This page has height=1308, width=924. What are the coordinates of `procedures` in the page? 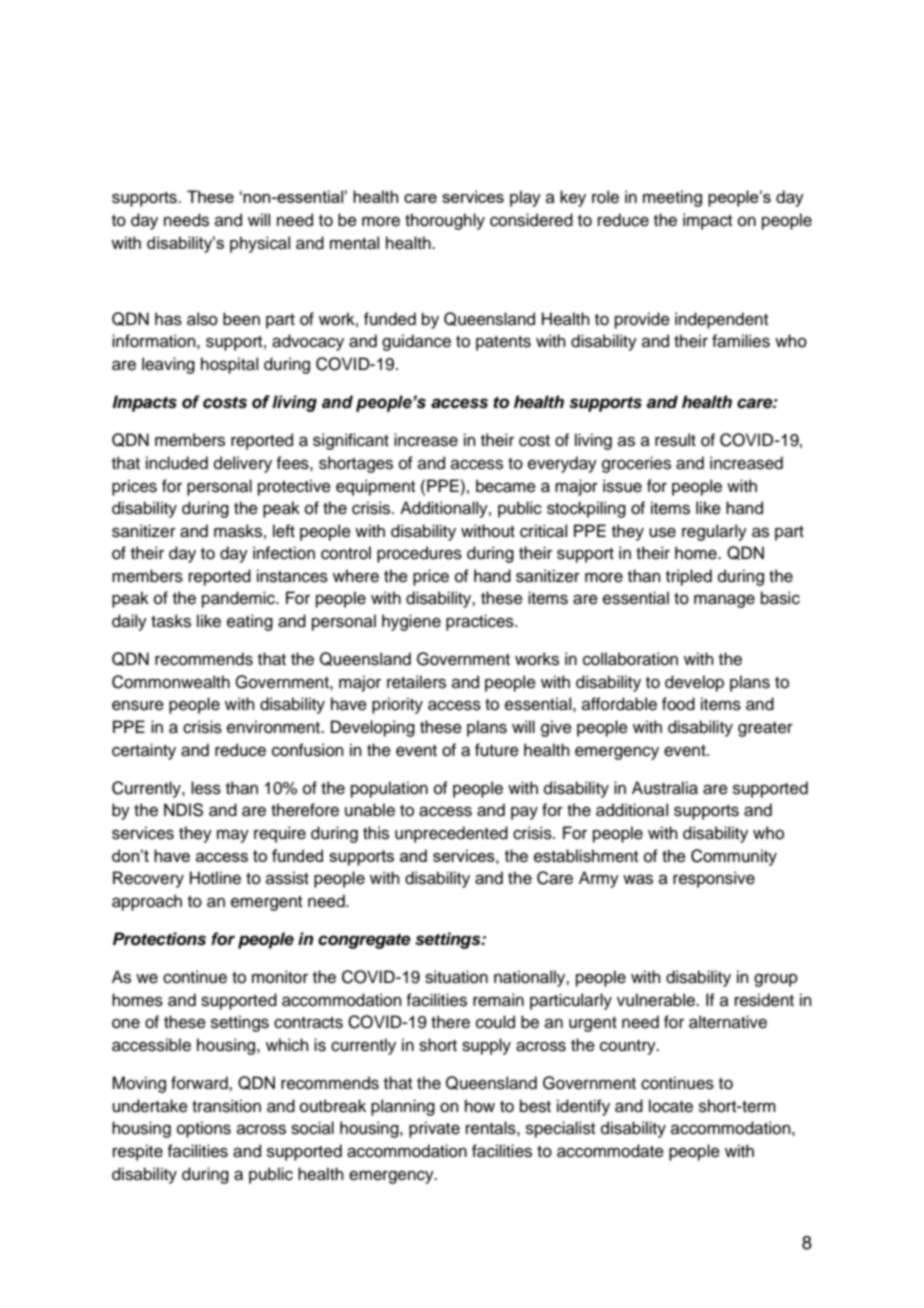 It's located at (419, 554).
